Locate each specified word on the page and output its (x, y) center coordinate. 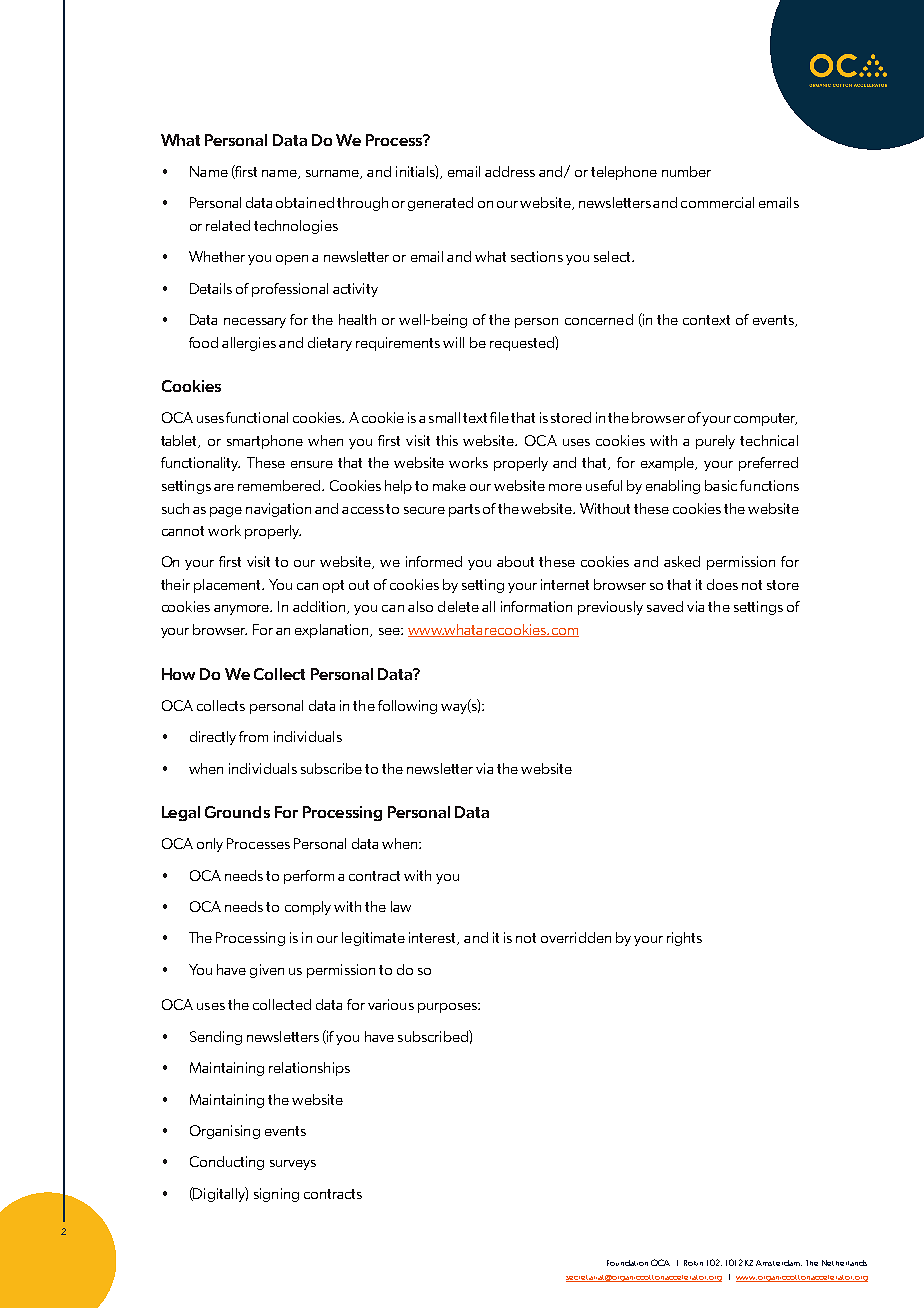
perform (309, 877)
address (510, 171)
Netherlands (844, 1263)
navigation (278, 510)
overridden (576, 937)
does (722, 584)
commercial (717, 202)
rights (684, 939)
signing (276, 1195)
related (228, 225)
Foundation (627, 1263)
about (515, 561)
